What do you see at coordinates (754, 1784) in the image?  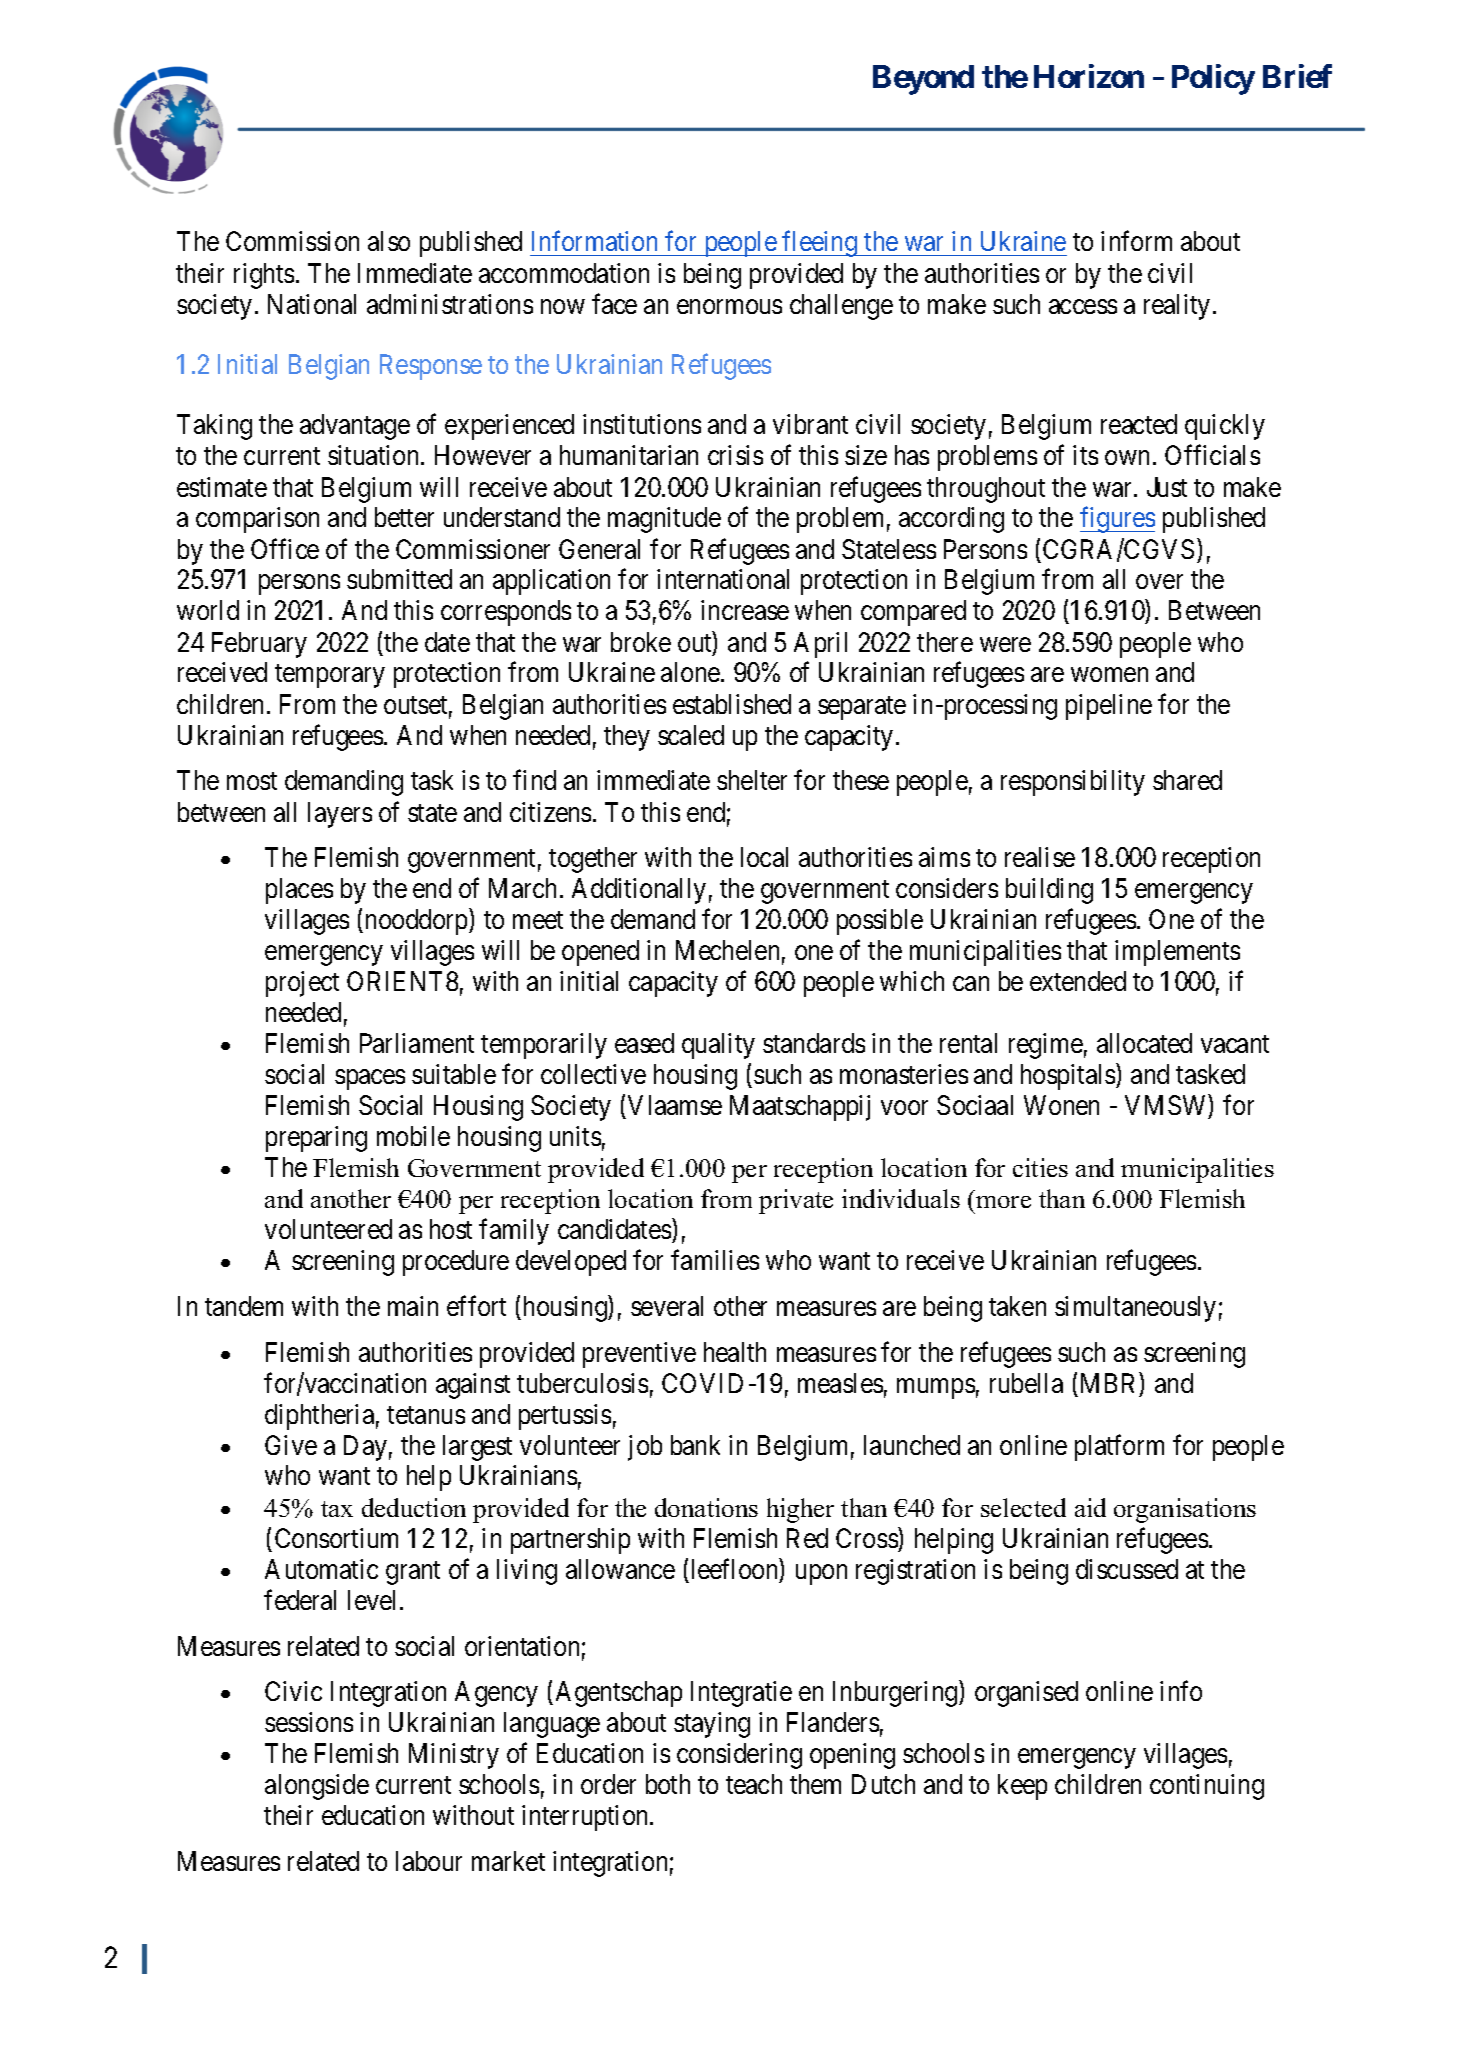 I see `teach` at bounding box center [754, 1784].
